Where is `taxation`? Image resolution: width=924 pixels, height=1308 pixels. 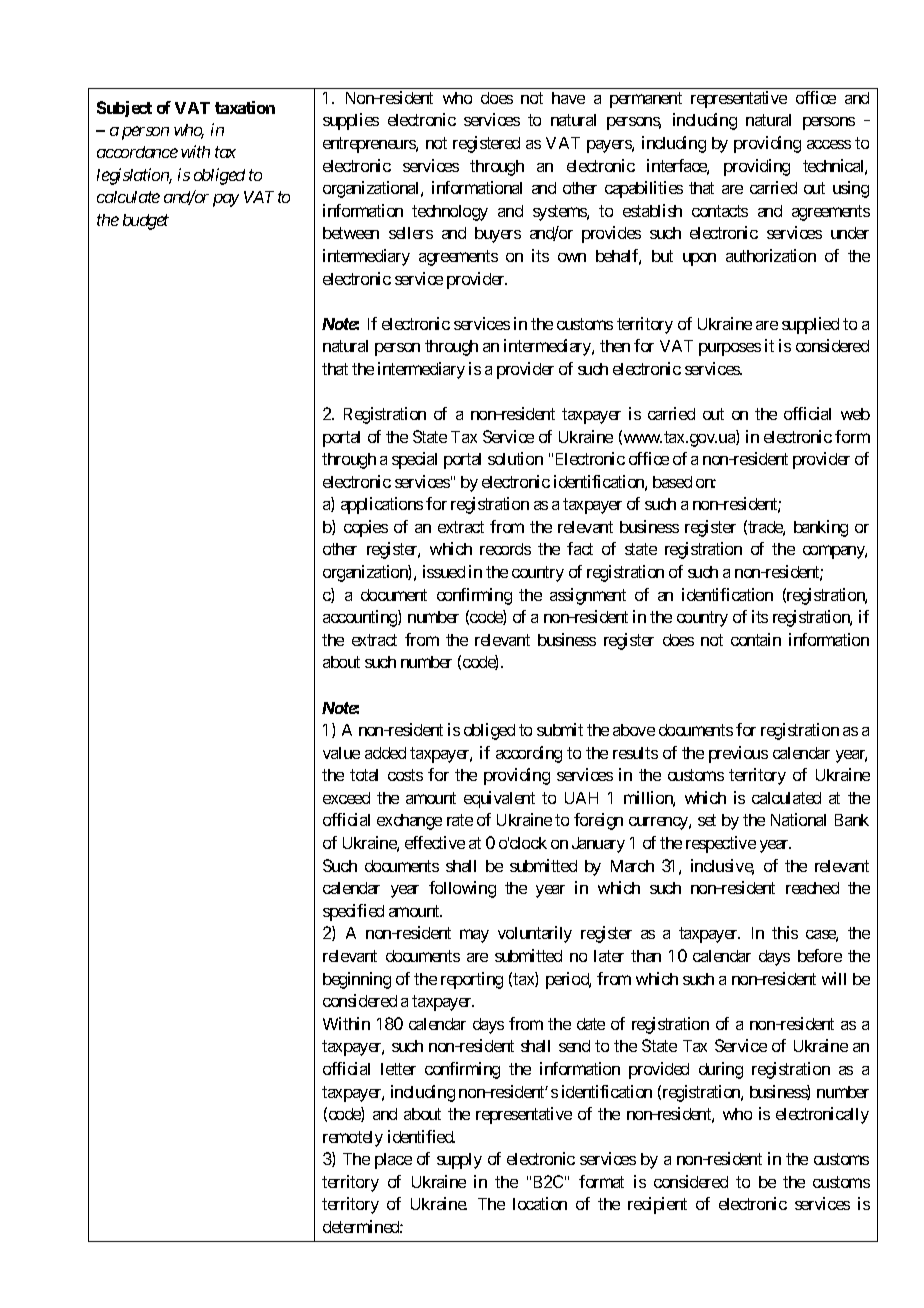
taxation is located at coordinates (245, 107).
